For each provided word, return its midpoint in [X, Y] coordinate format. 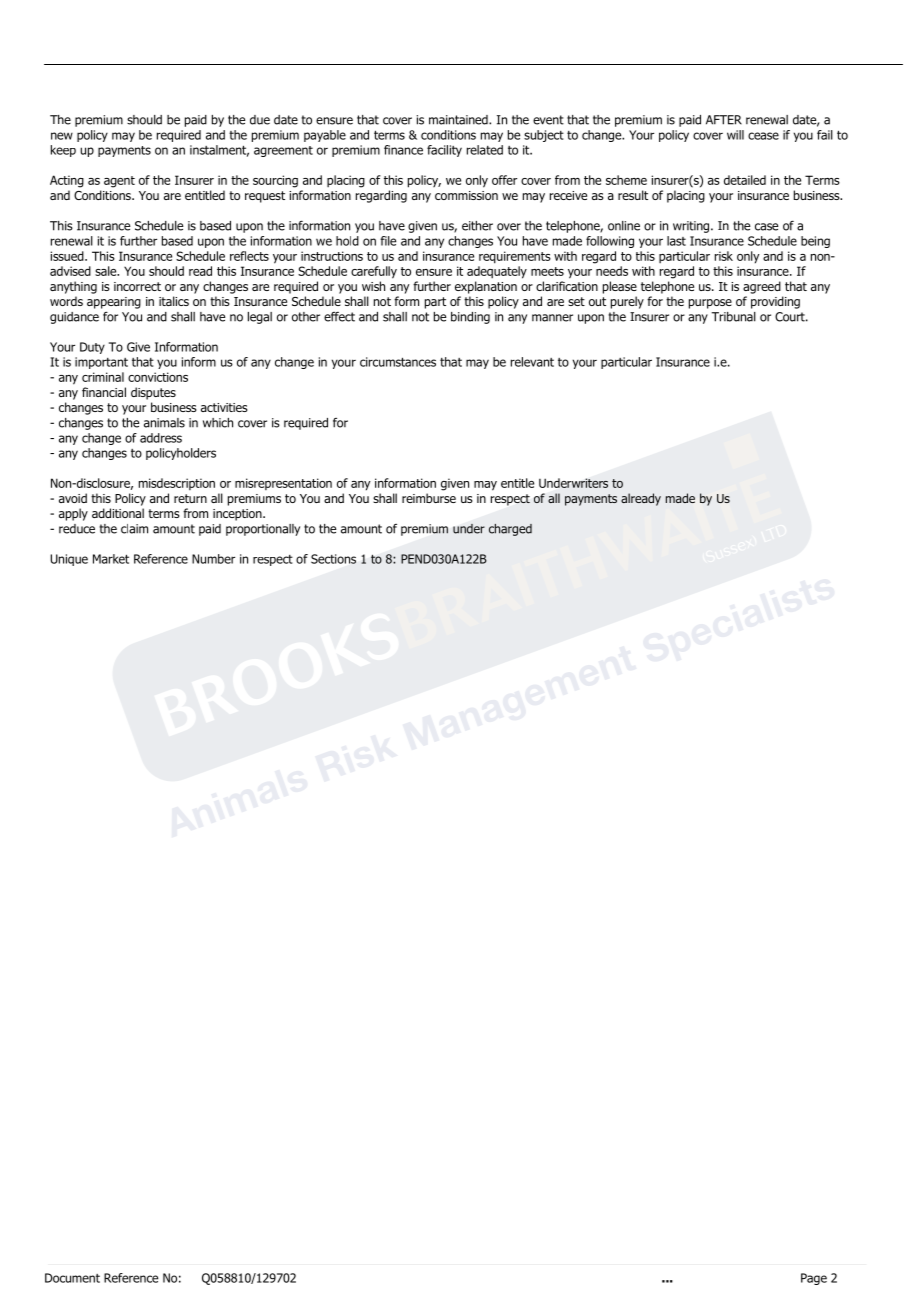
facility [444, 151]
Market [111, 559]
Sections [333, 559]
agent [119, 182]
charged [510, 530]
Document [72, 1278]
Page [814, 1279]
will [735, 135]
